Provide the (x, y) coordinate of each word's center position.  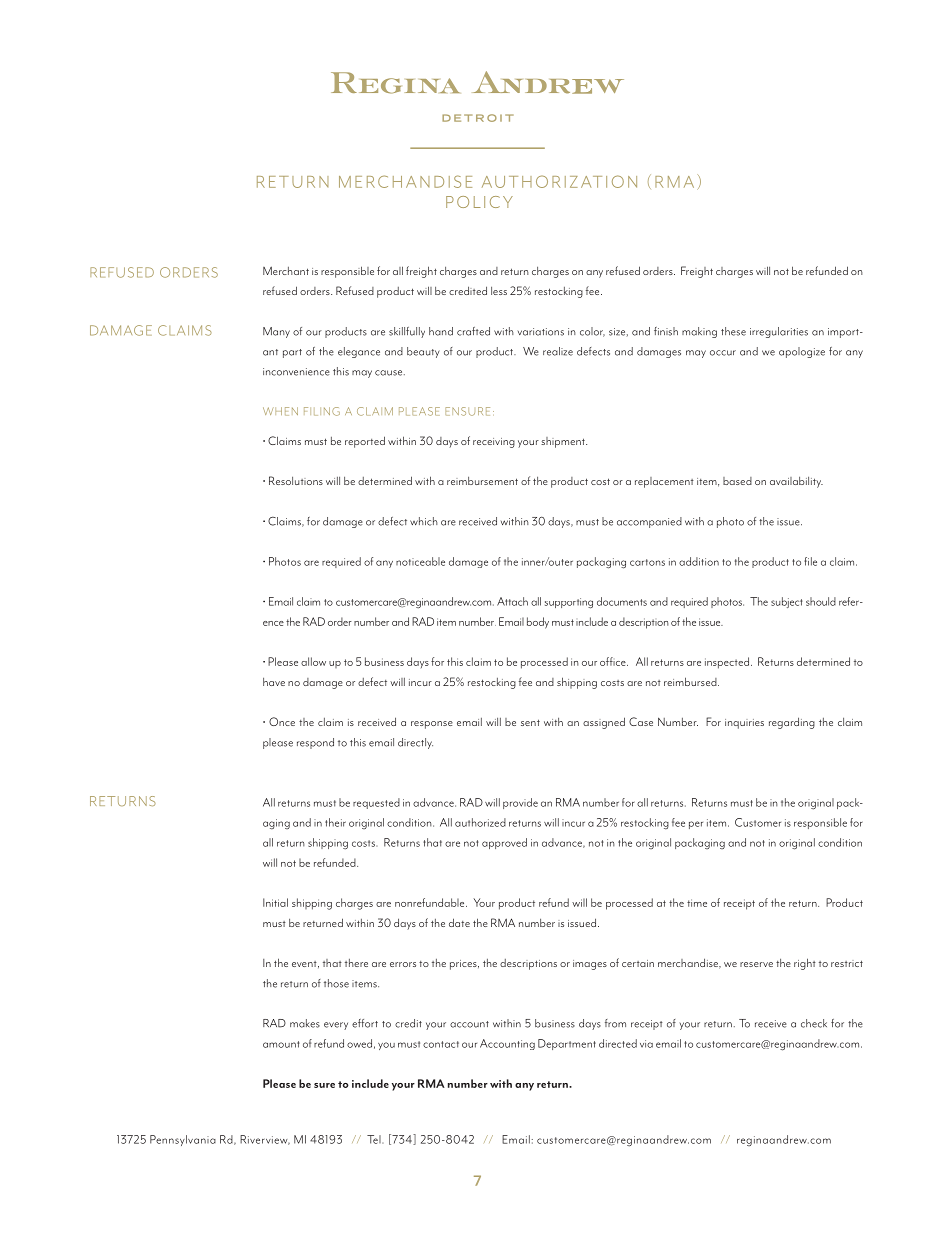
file (810, 561)
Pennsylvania (183, 1140)
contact (441, 1044)
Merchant (286, 270)
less (499, 291)
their (335, 822)
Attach (512, 601)
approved (504, 843)
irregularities (779, 332)
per (696, 825)
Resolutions (296, 480)
